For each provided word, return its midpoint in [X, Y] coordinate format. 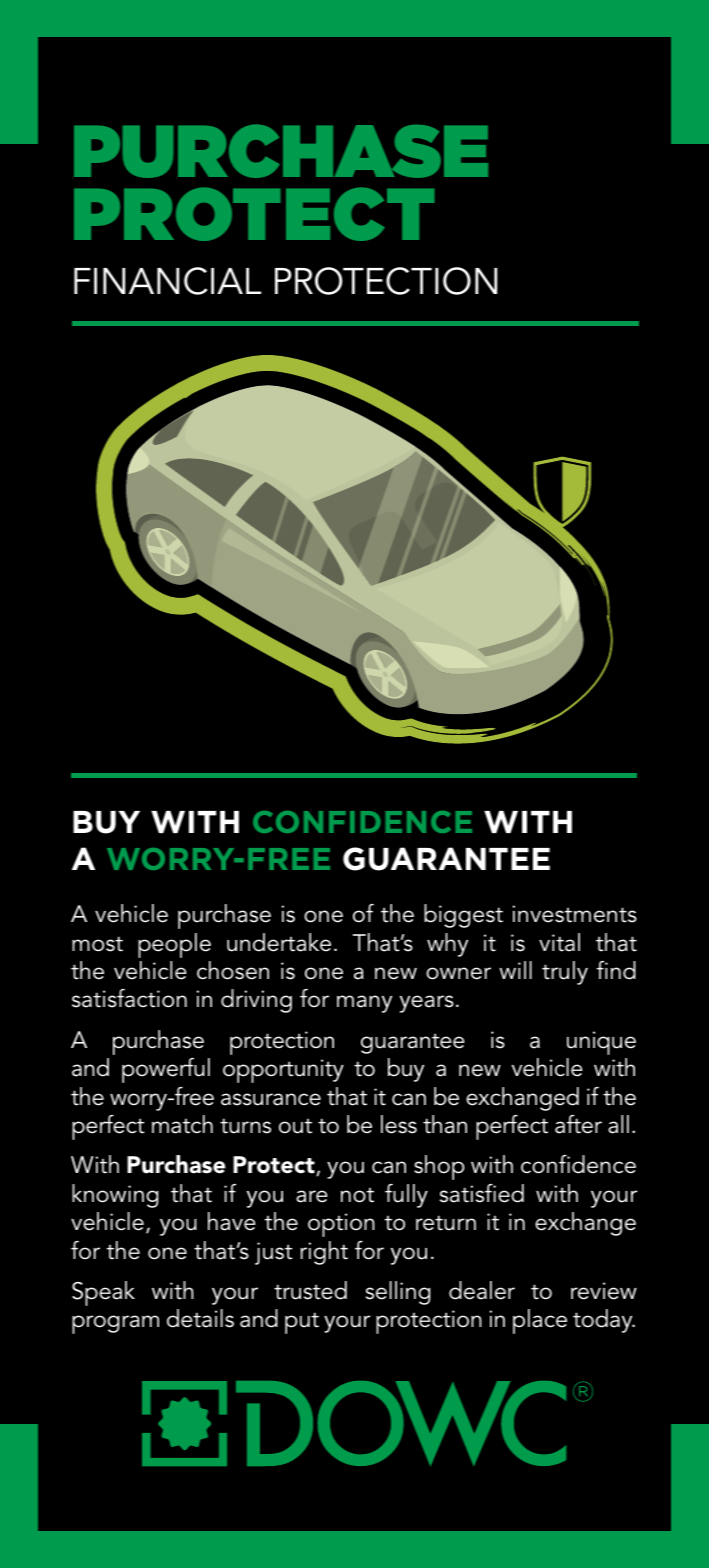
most [97, 944]
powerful [166, 1070]
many [364, 1004]
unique [601, 1043]
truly [565, 973]
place [540, 1321]
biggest [463, 916]
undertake [279, 942]
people [174, 945]
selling [398, 1293]
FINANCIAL [167, 281]
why [447, 945]
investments [575, 914]
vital [559, 942]
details [200, 1318]
